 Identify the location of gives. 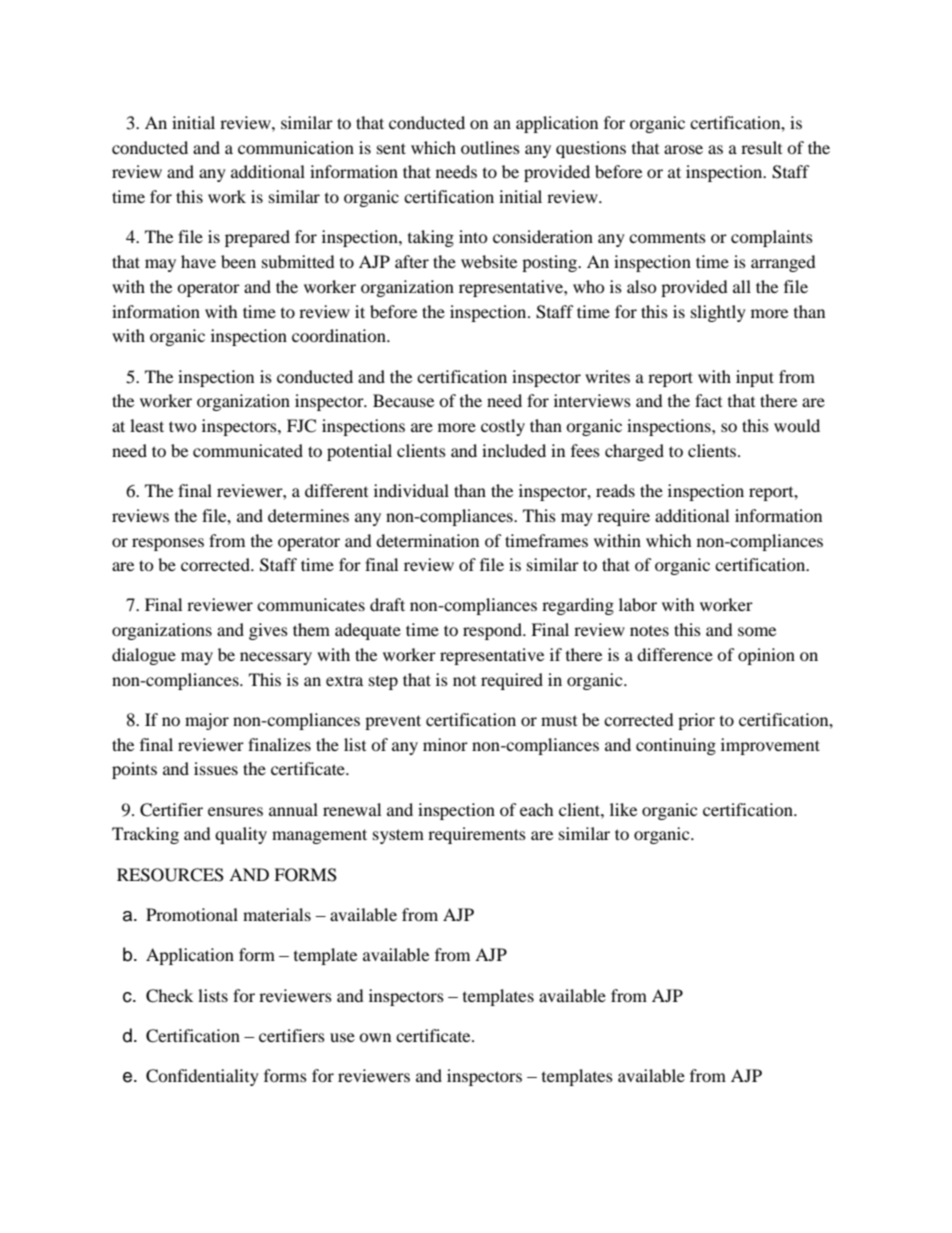
(268, 631).
